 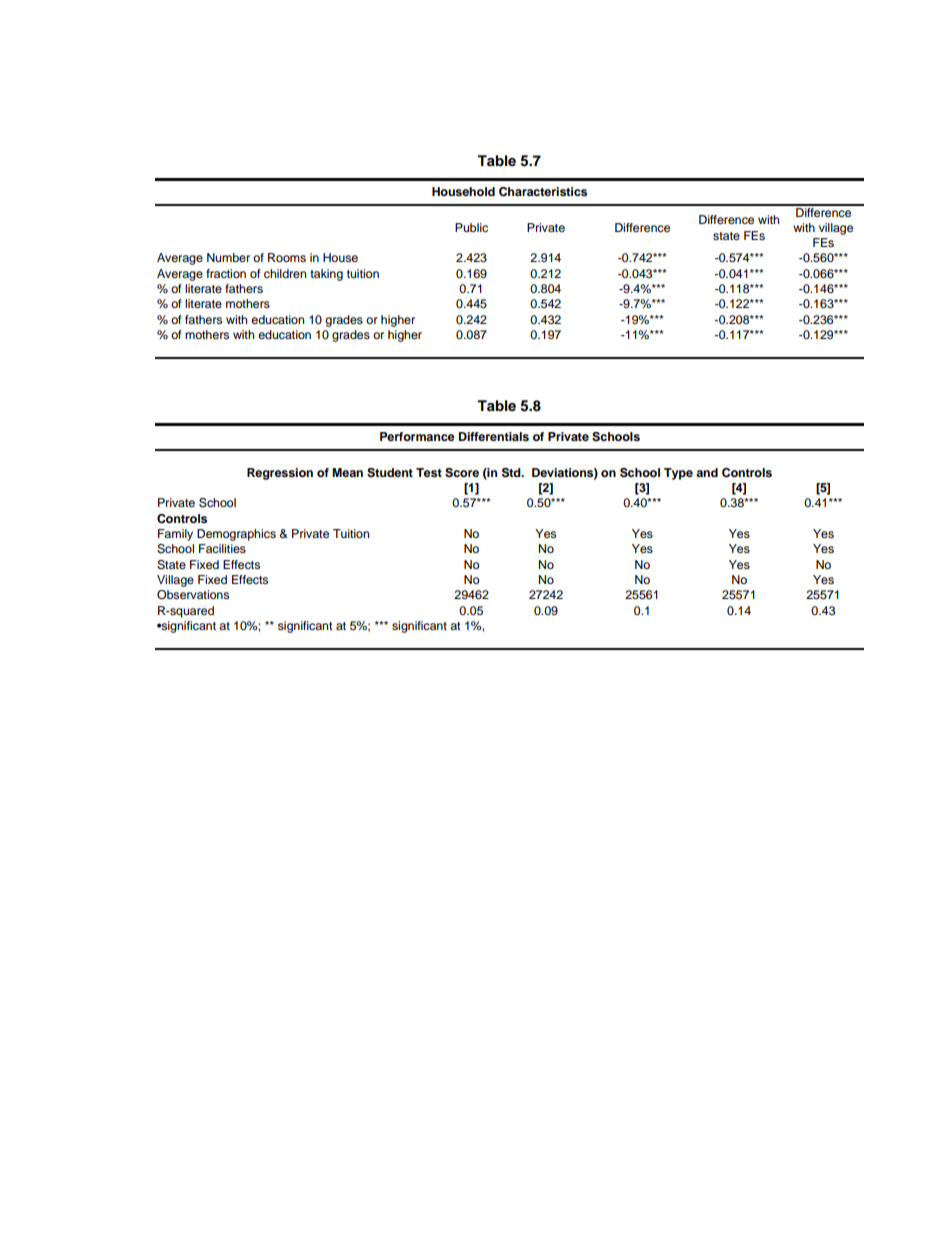 What do you see at coordinates (678, 474) in the page?
I see `Type` at bounding box center [678, 474].
